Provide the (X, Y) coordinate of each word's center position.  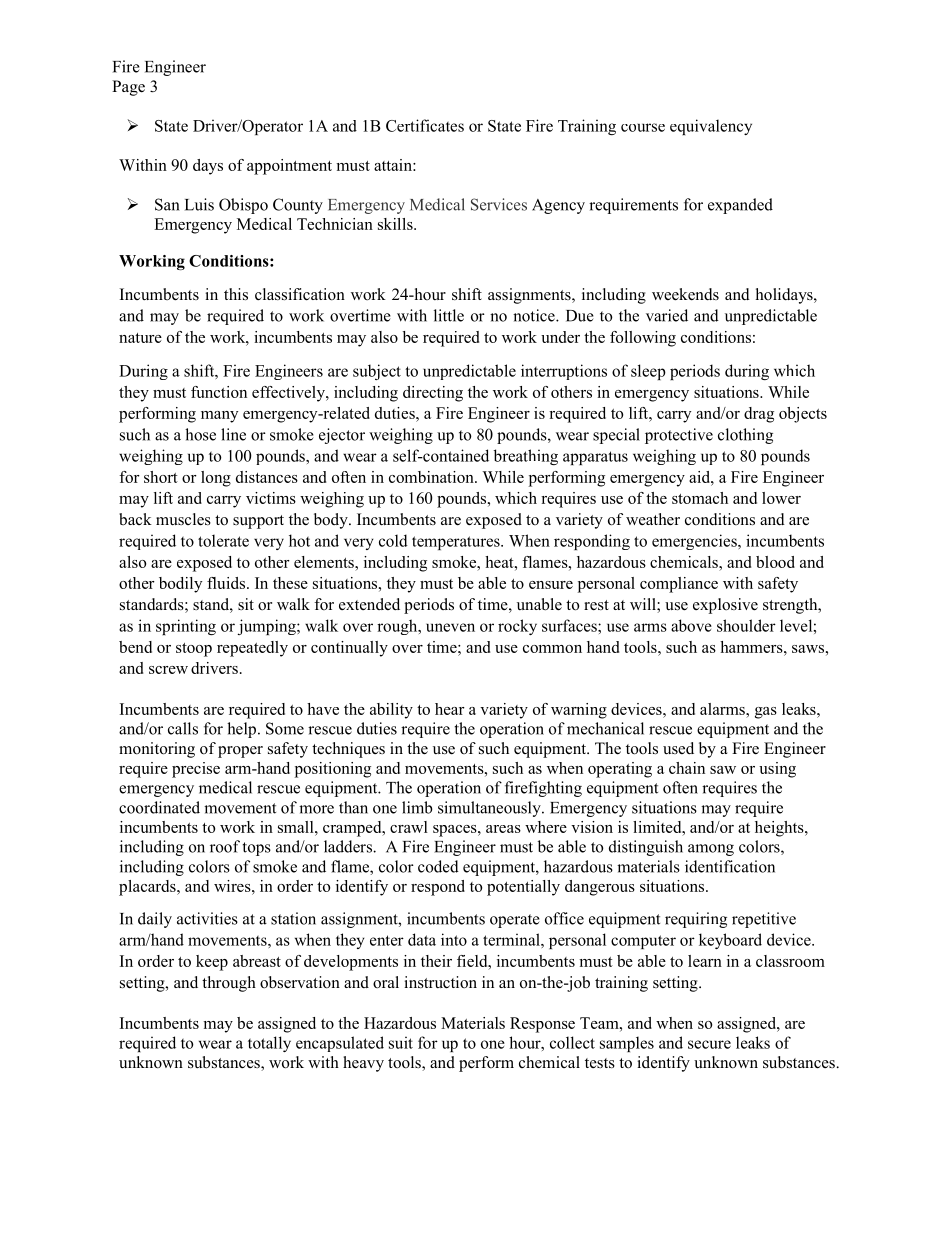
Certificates (425, 125)
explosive (725, 606)
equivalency (711, 127)
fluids (226, 583)
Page (128, 88)
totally (269, 1044)
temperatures (457, 543)
